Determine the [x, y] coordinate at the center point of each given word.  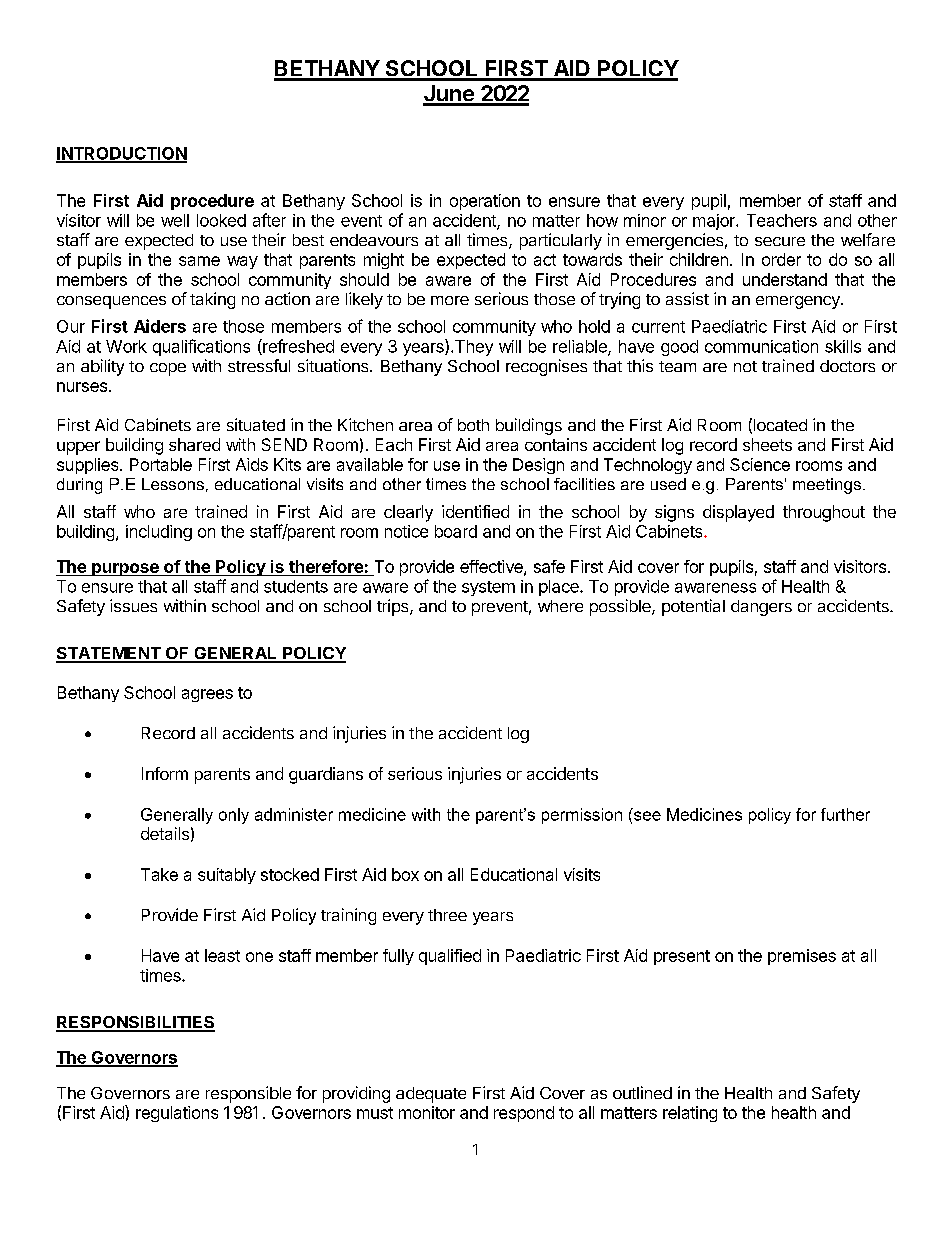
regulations [177, 1114]
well [175, 220]
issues [133, 605]
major [715, 222]
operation [485, 202]
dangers [761, 608]
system [488, 588]
